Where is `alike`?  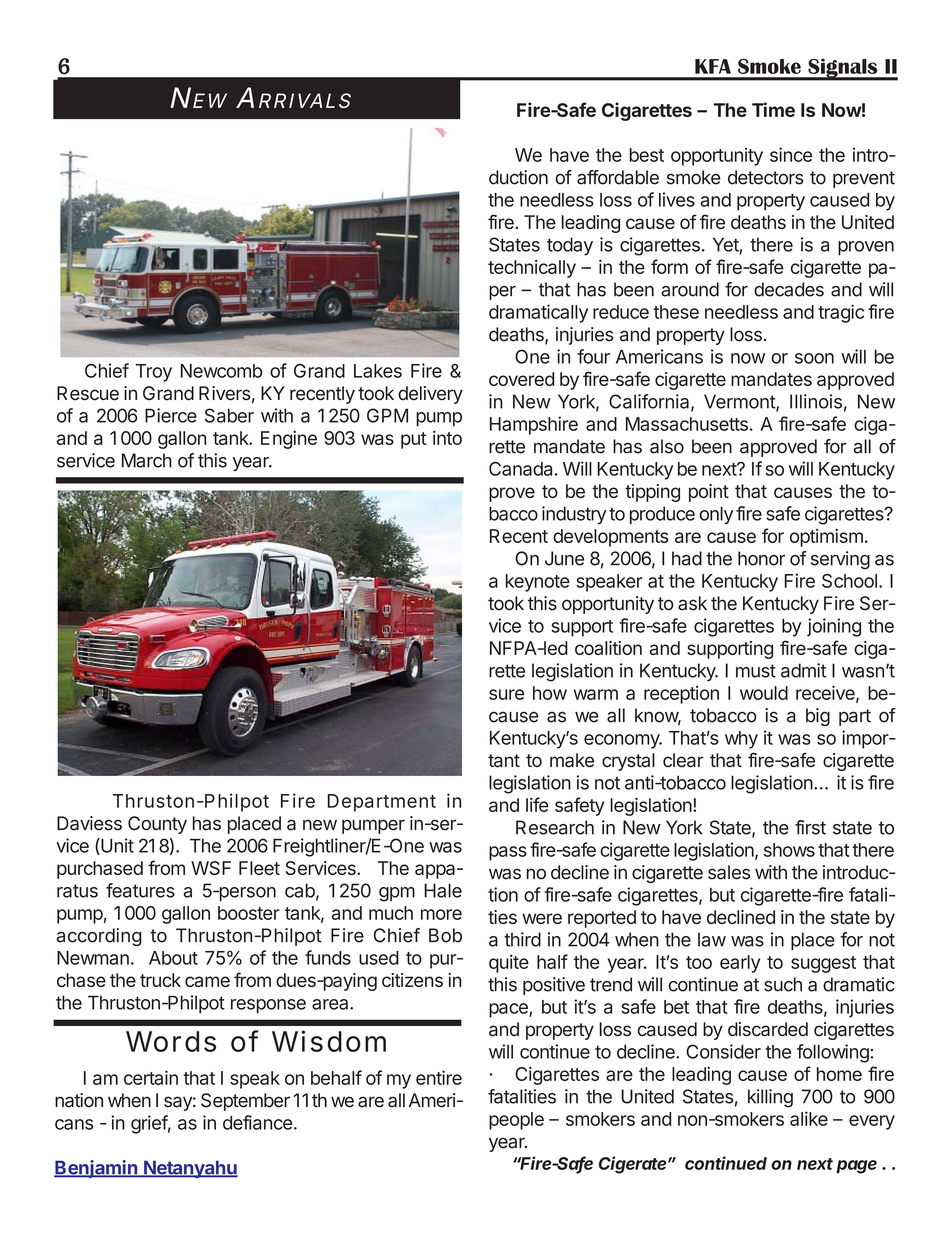 alike is located at coordinates (809, 1118).
